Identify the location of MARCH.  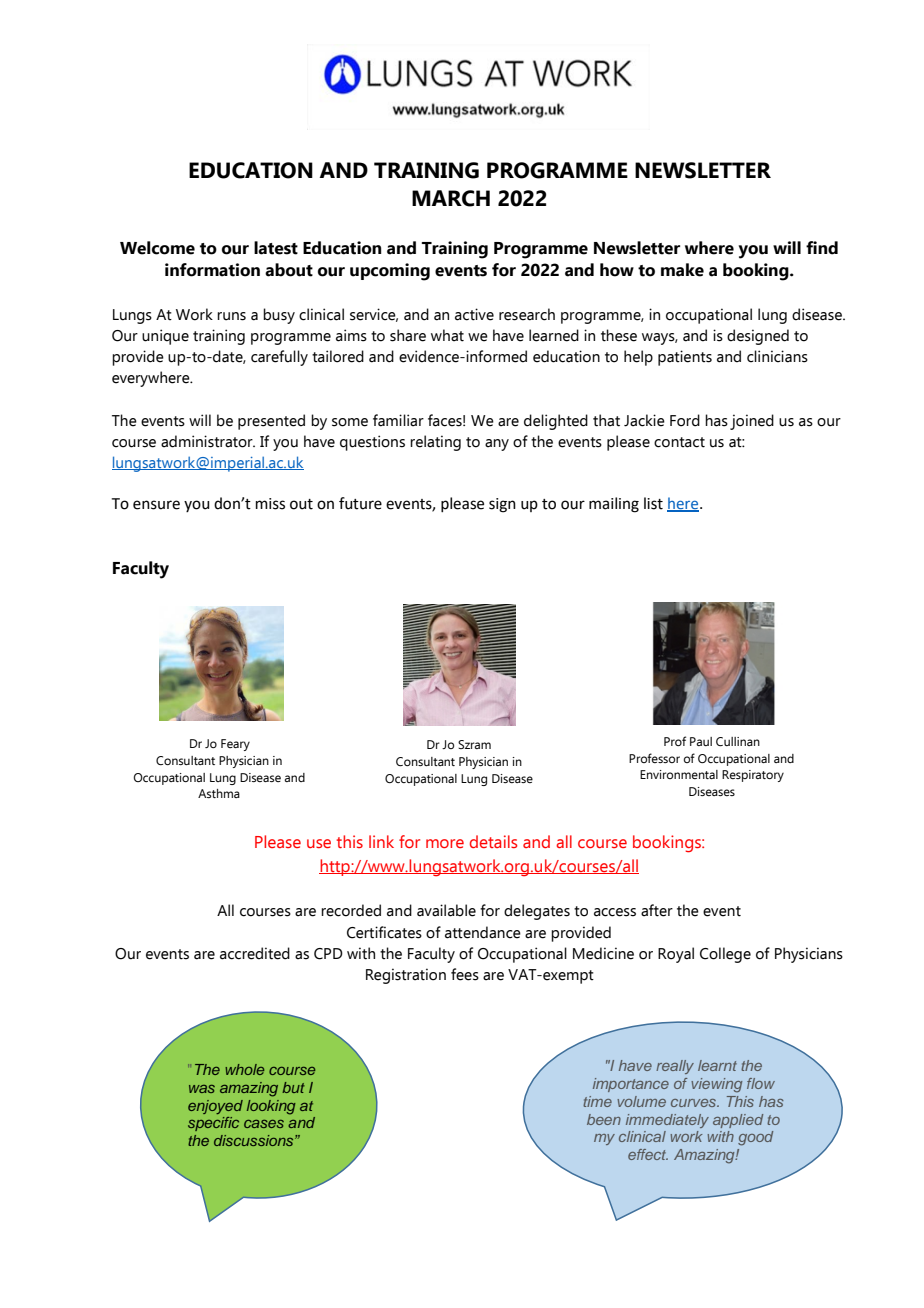
(451, 198).
